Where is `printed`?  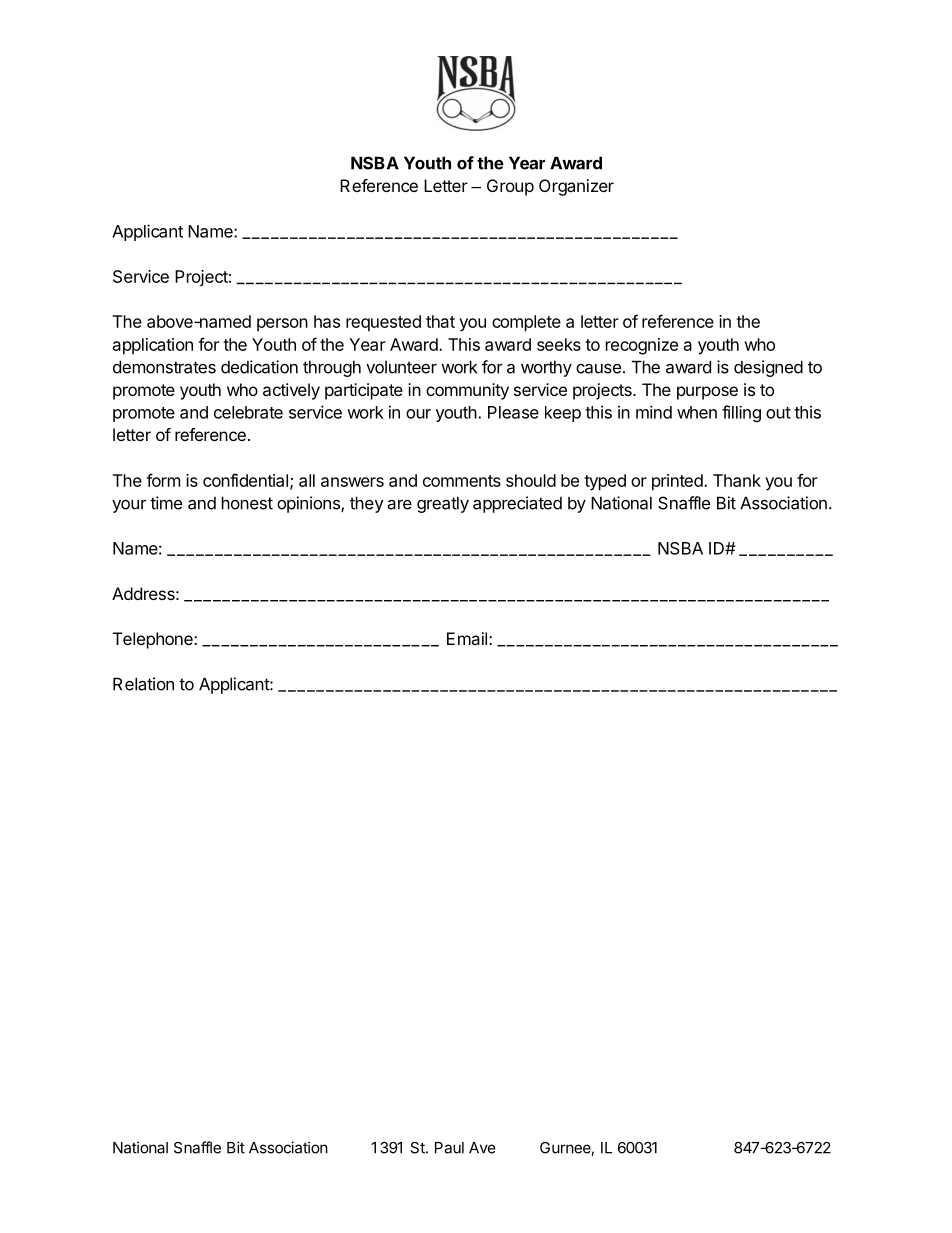 printed is located at coordinates (678, 482).
